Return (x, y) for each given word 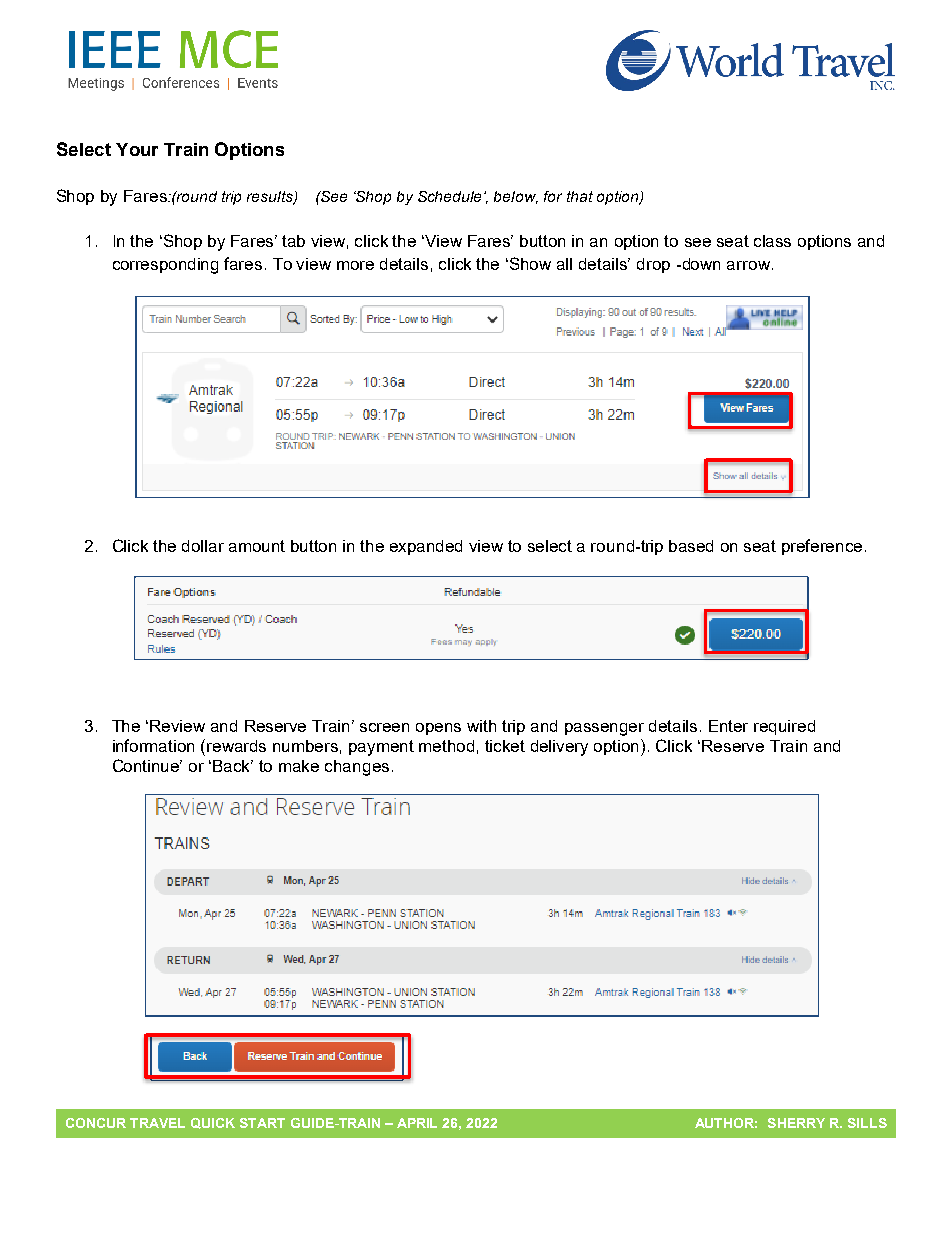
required (784, 727)
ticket (505, 746)
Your (137, 149)
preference (822, 547)
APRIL (417, 1123)
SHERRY (796, 1123)
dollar (203, 546)
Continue (147, 765)
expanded (426, 547)
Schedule (449, 196)
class (772, 241)
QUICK (213, 1123)
